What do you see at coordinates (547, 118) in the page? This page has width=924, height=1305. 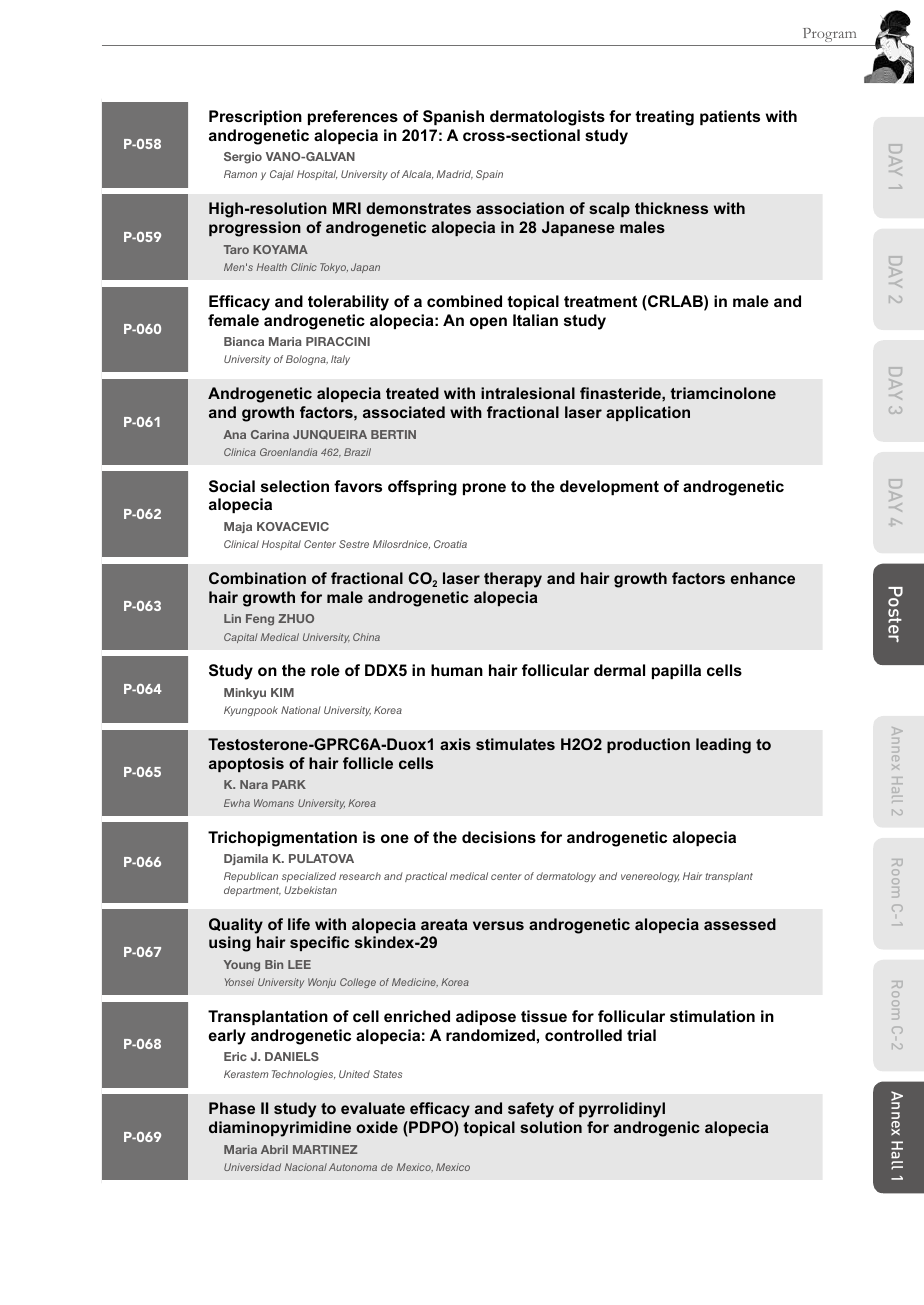 I see `dermatologists` at bounding box center [547, 118].
